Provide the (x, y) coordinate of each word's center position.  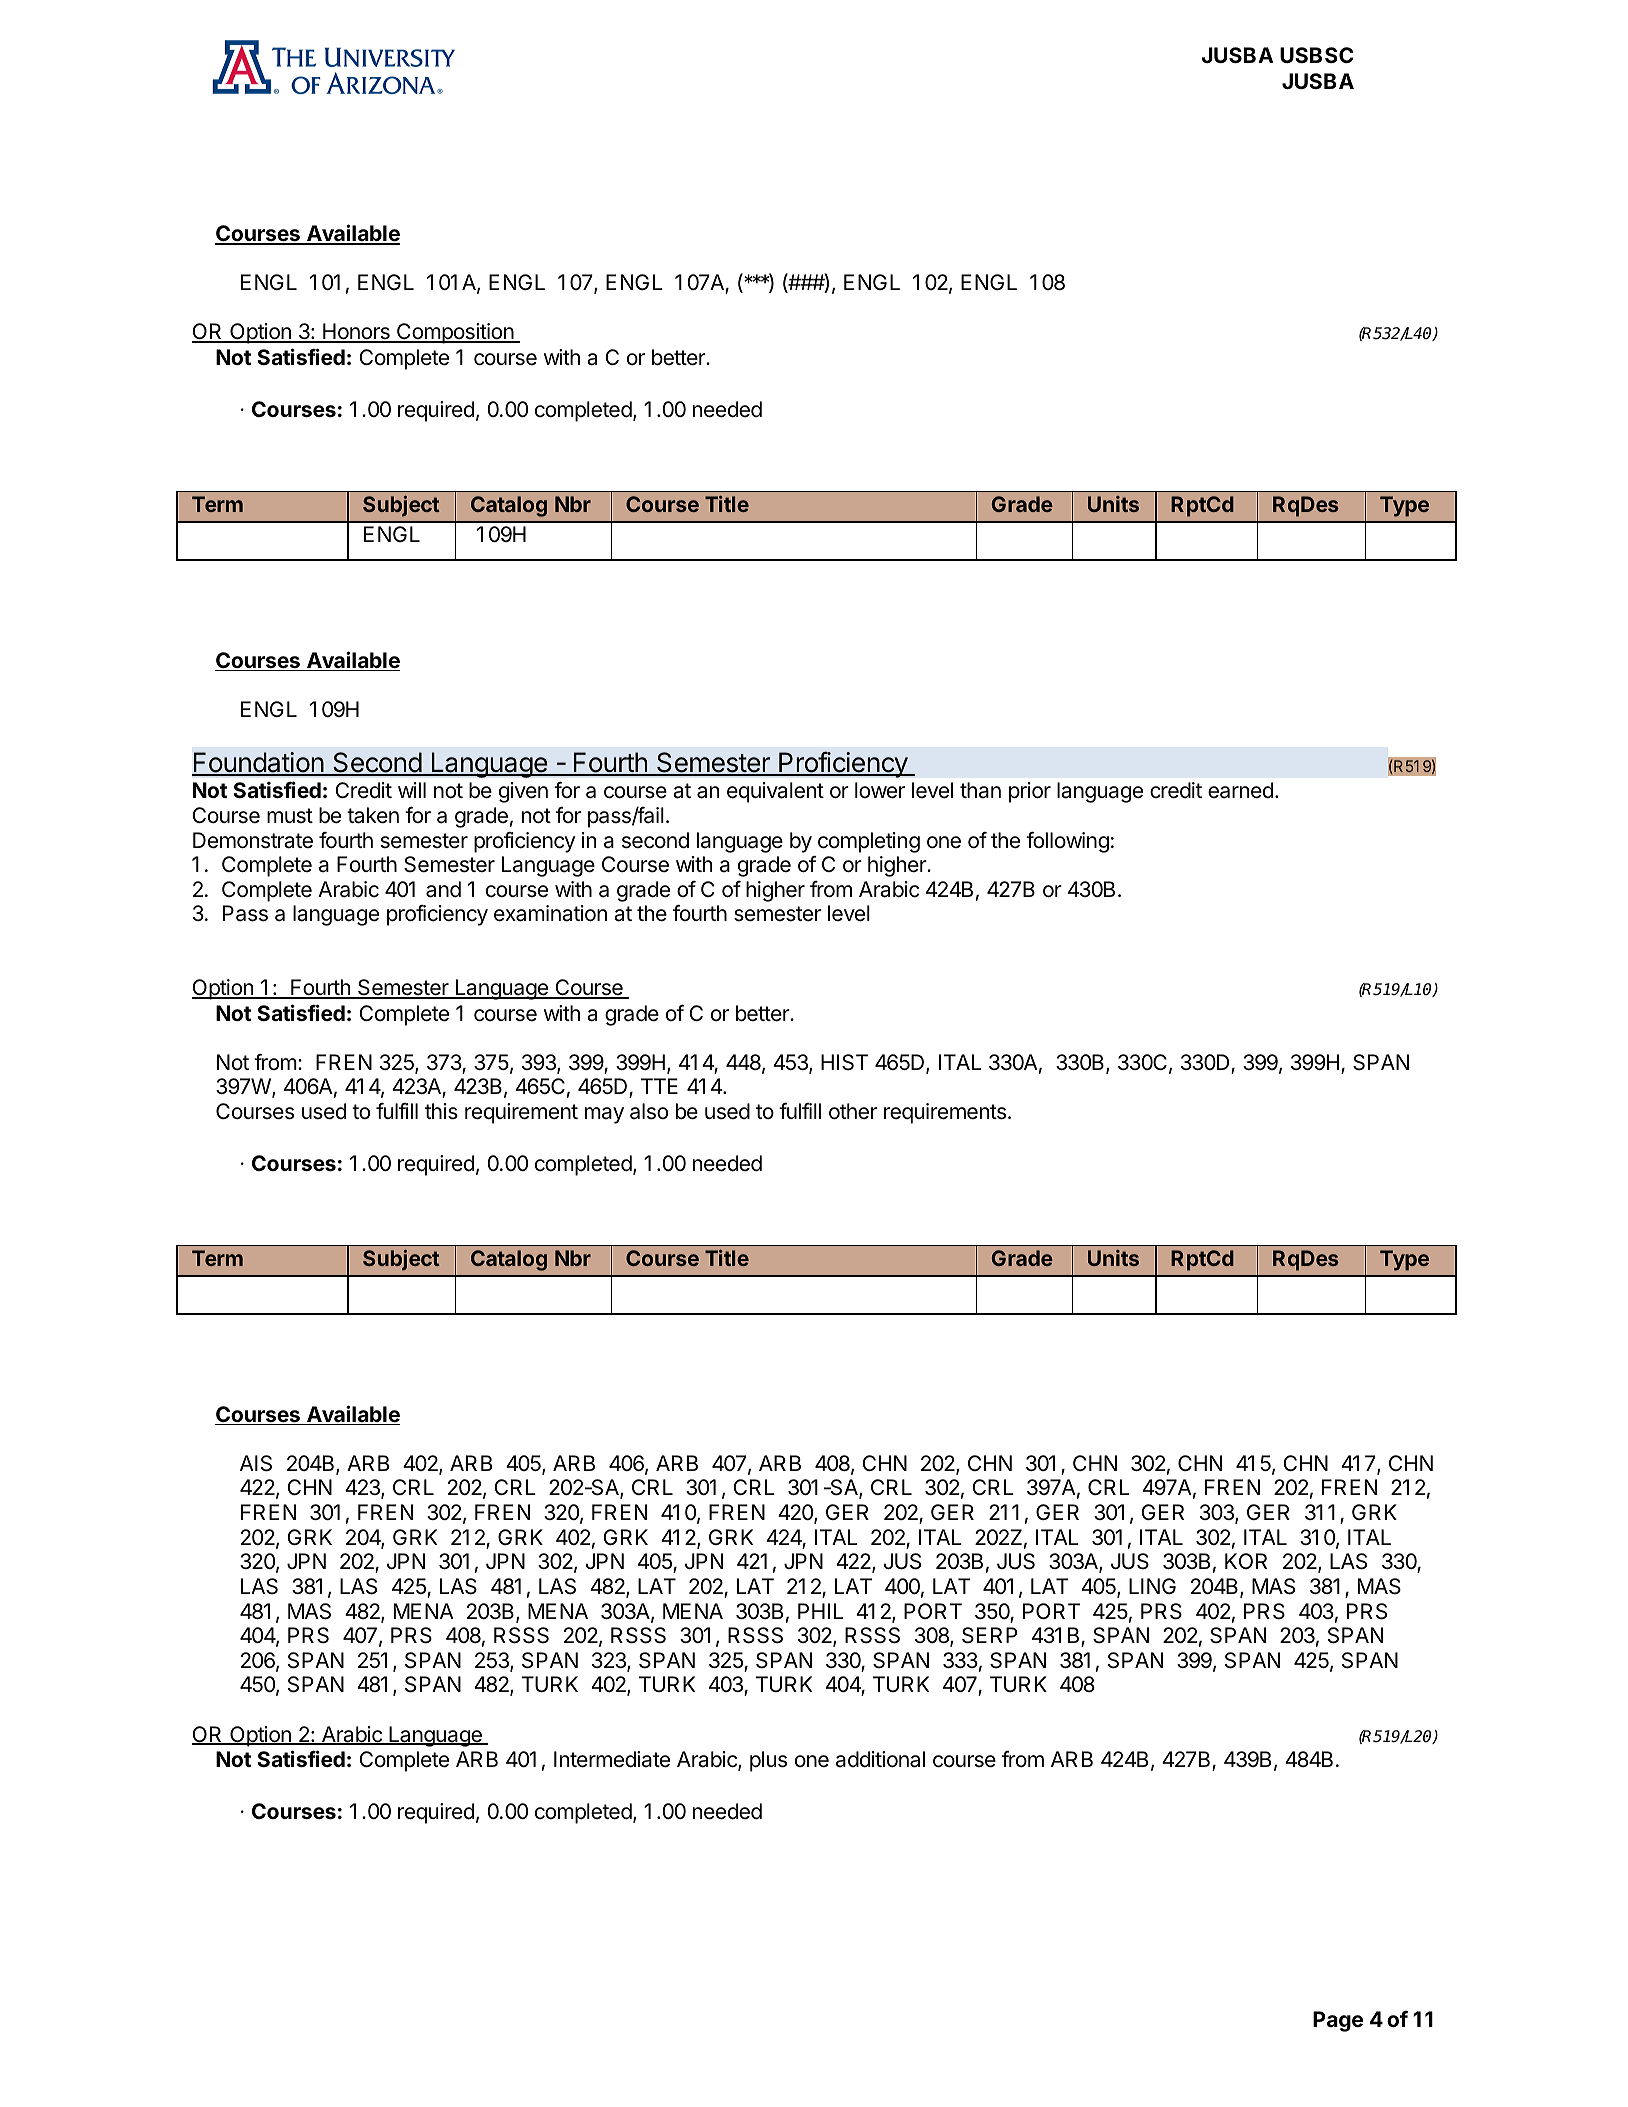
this (441, 1111)
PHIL (820, 1611)
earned (1240, 790)
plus (768, 1761)
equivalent (775, 792)
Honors (356, 333)
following (1067, 842)
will (412, 790)
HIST (844, 1062)
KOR (1246, 1561)
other (853, 1111)
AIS (256, 1463)
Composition (455, 333)
